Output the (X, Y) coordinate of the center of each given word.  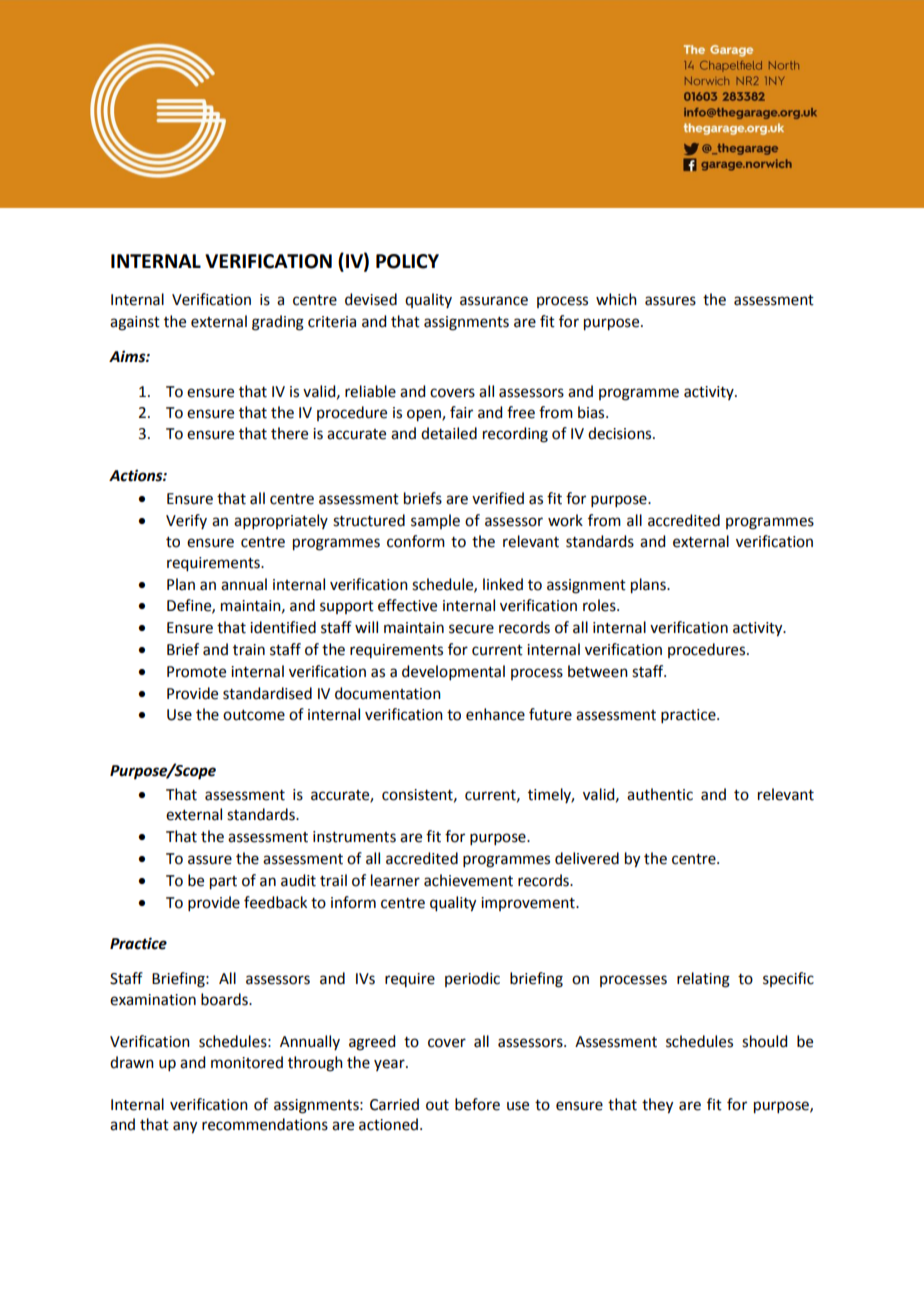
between (598, 671)
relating (703, 980)
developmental (453, 672)
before (477, 1104)
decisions (621, 433)
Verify (186, 521)
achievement (468, 880)
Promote (196, 672)
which (616, 299)
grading (278, 323)
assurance (494, 301)
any (185, 1127)
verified (498, 498)
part (223, 883)
